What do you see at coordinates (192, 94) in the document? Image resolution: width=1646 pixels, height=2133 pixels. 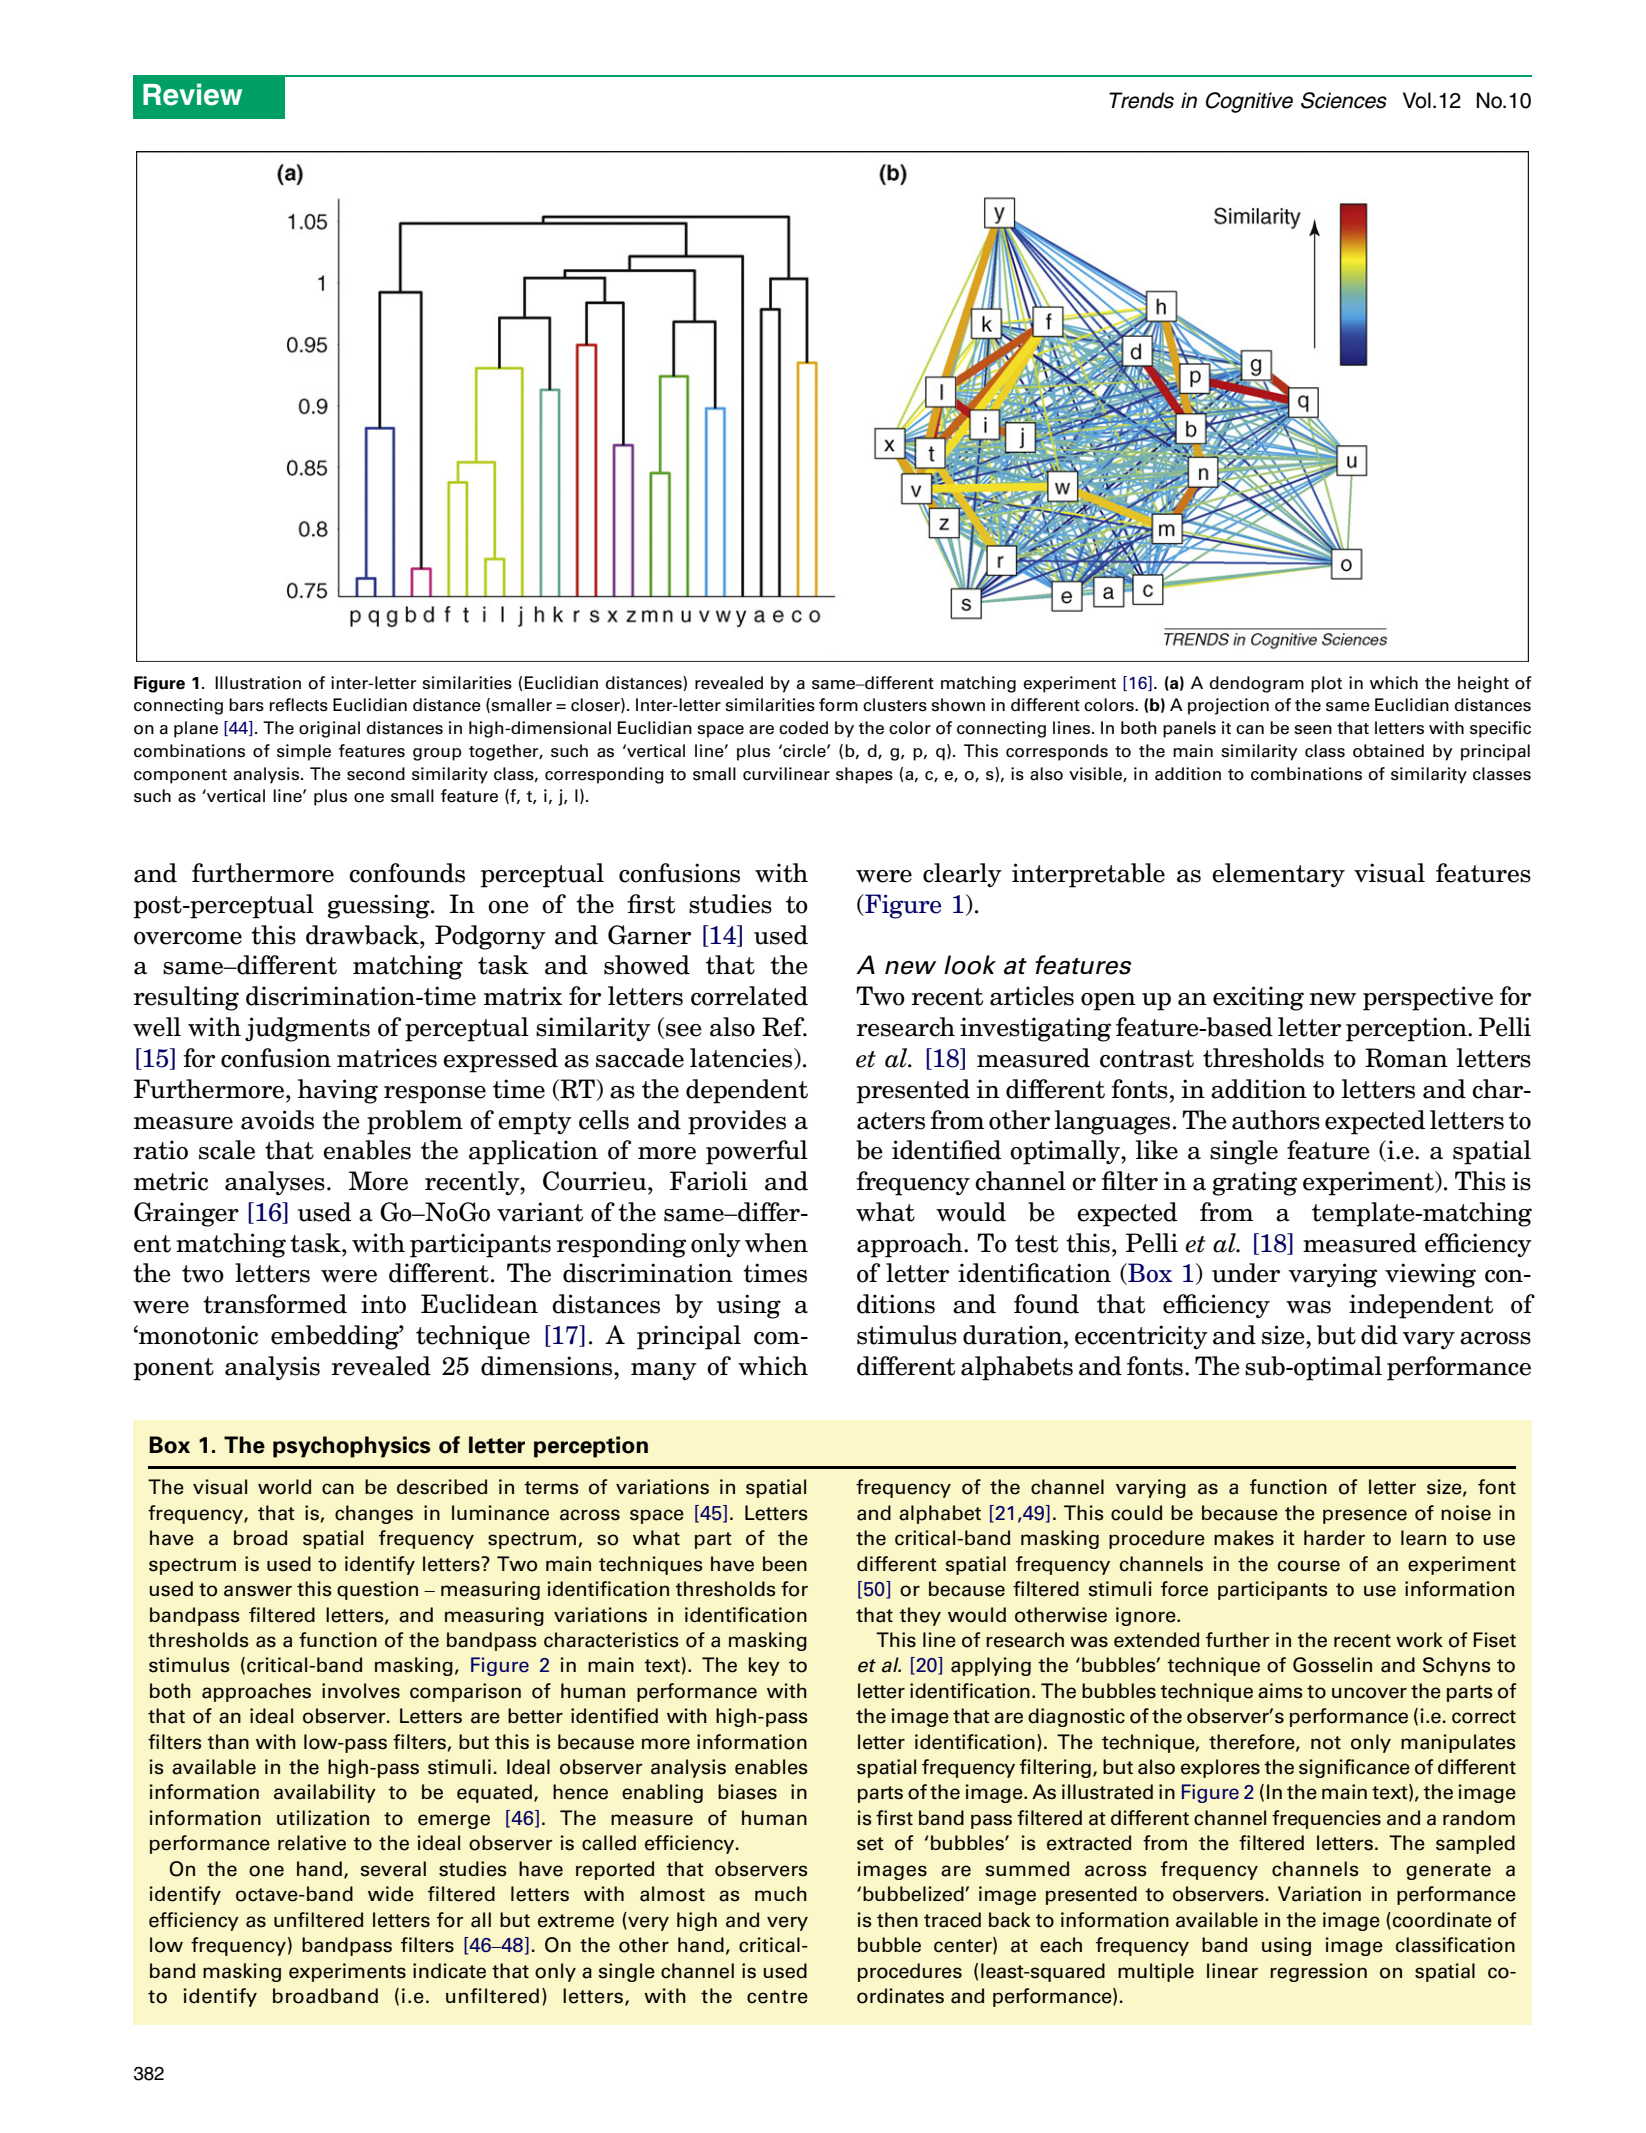 I see `Review` at bounding box center [192, 94].
